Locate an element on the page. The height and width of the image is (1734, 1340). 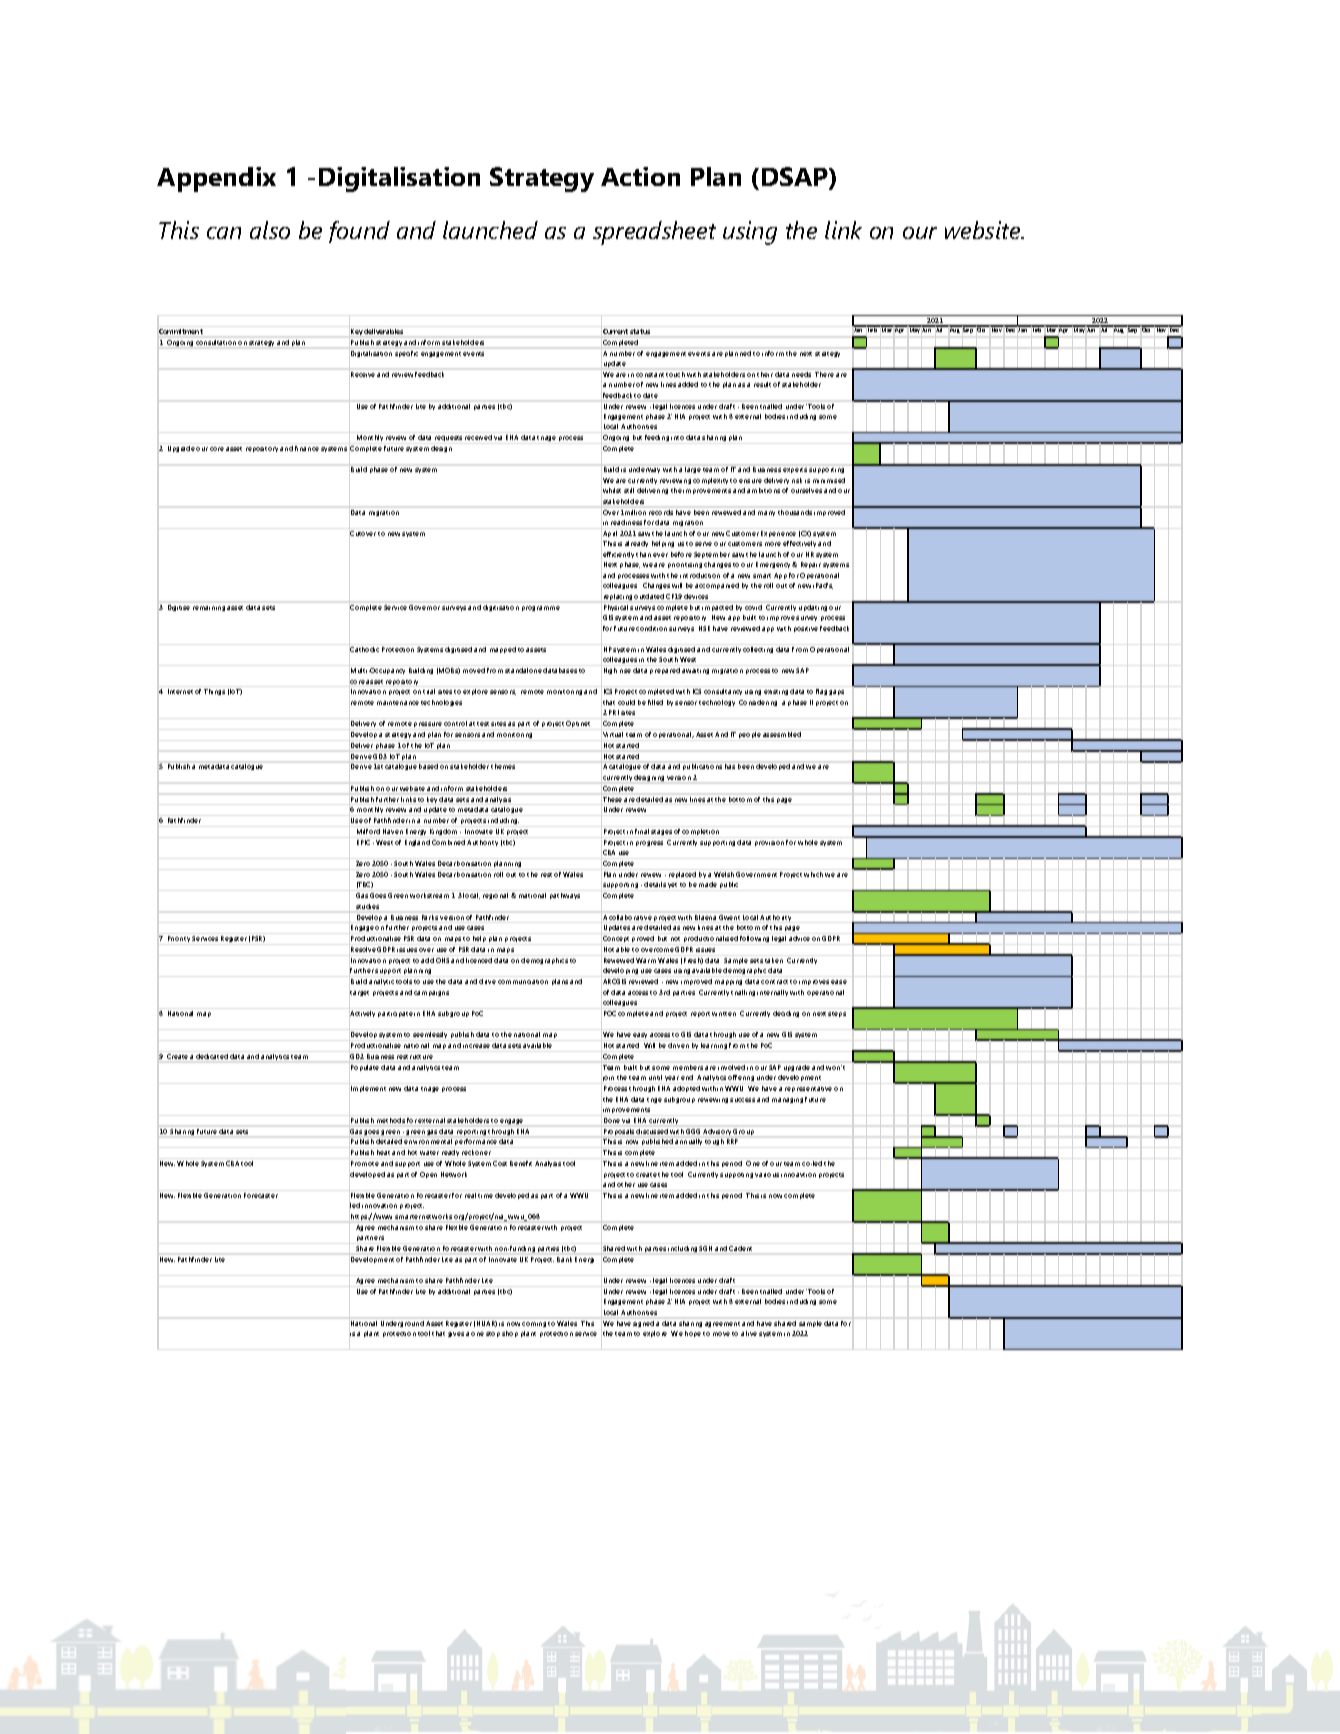
Promote is located at coordinates (365, 1163).
